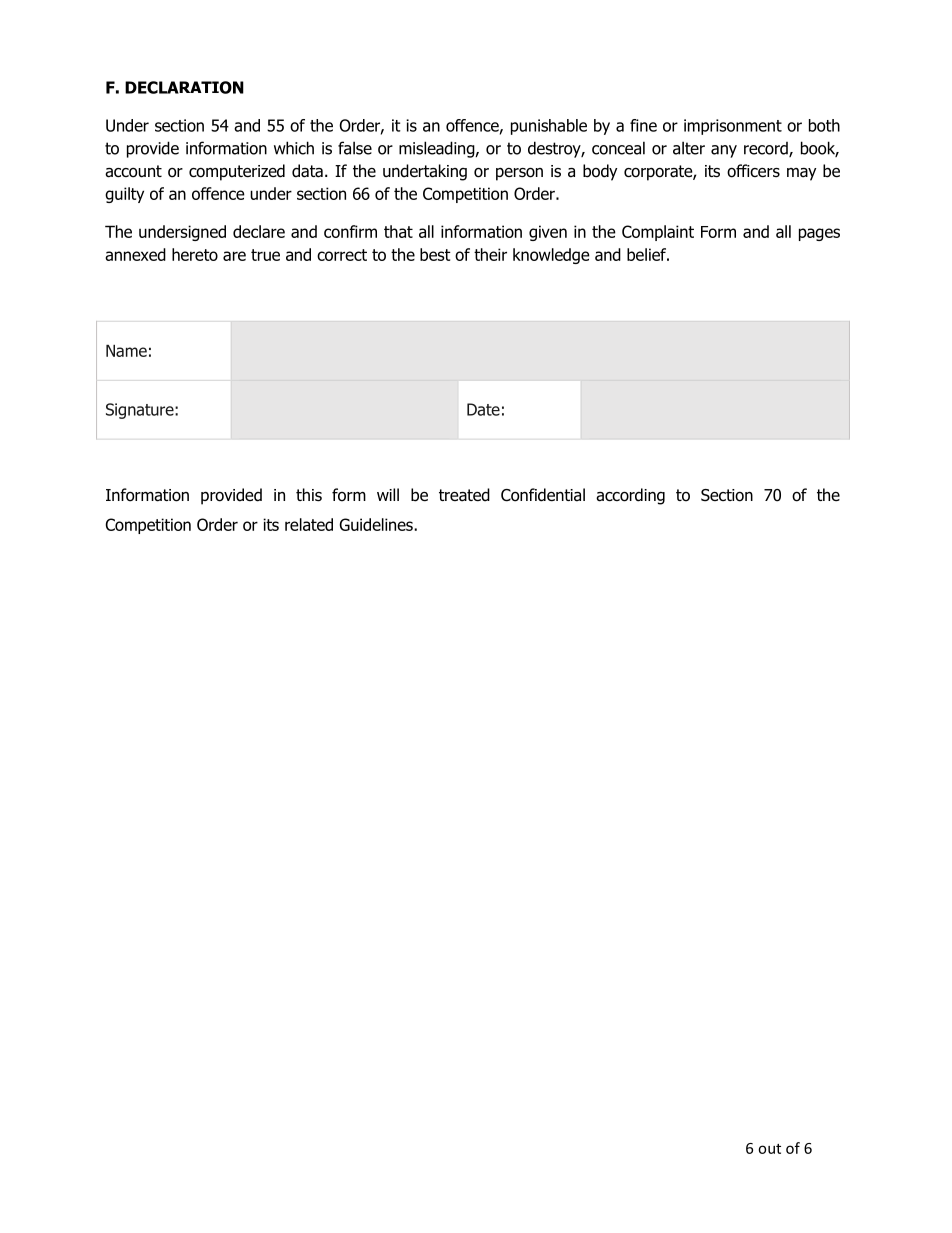 This image has height=1233, width=952. I want to click on imprisonment, so click(733, 127).
